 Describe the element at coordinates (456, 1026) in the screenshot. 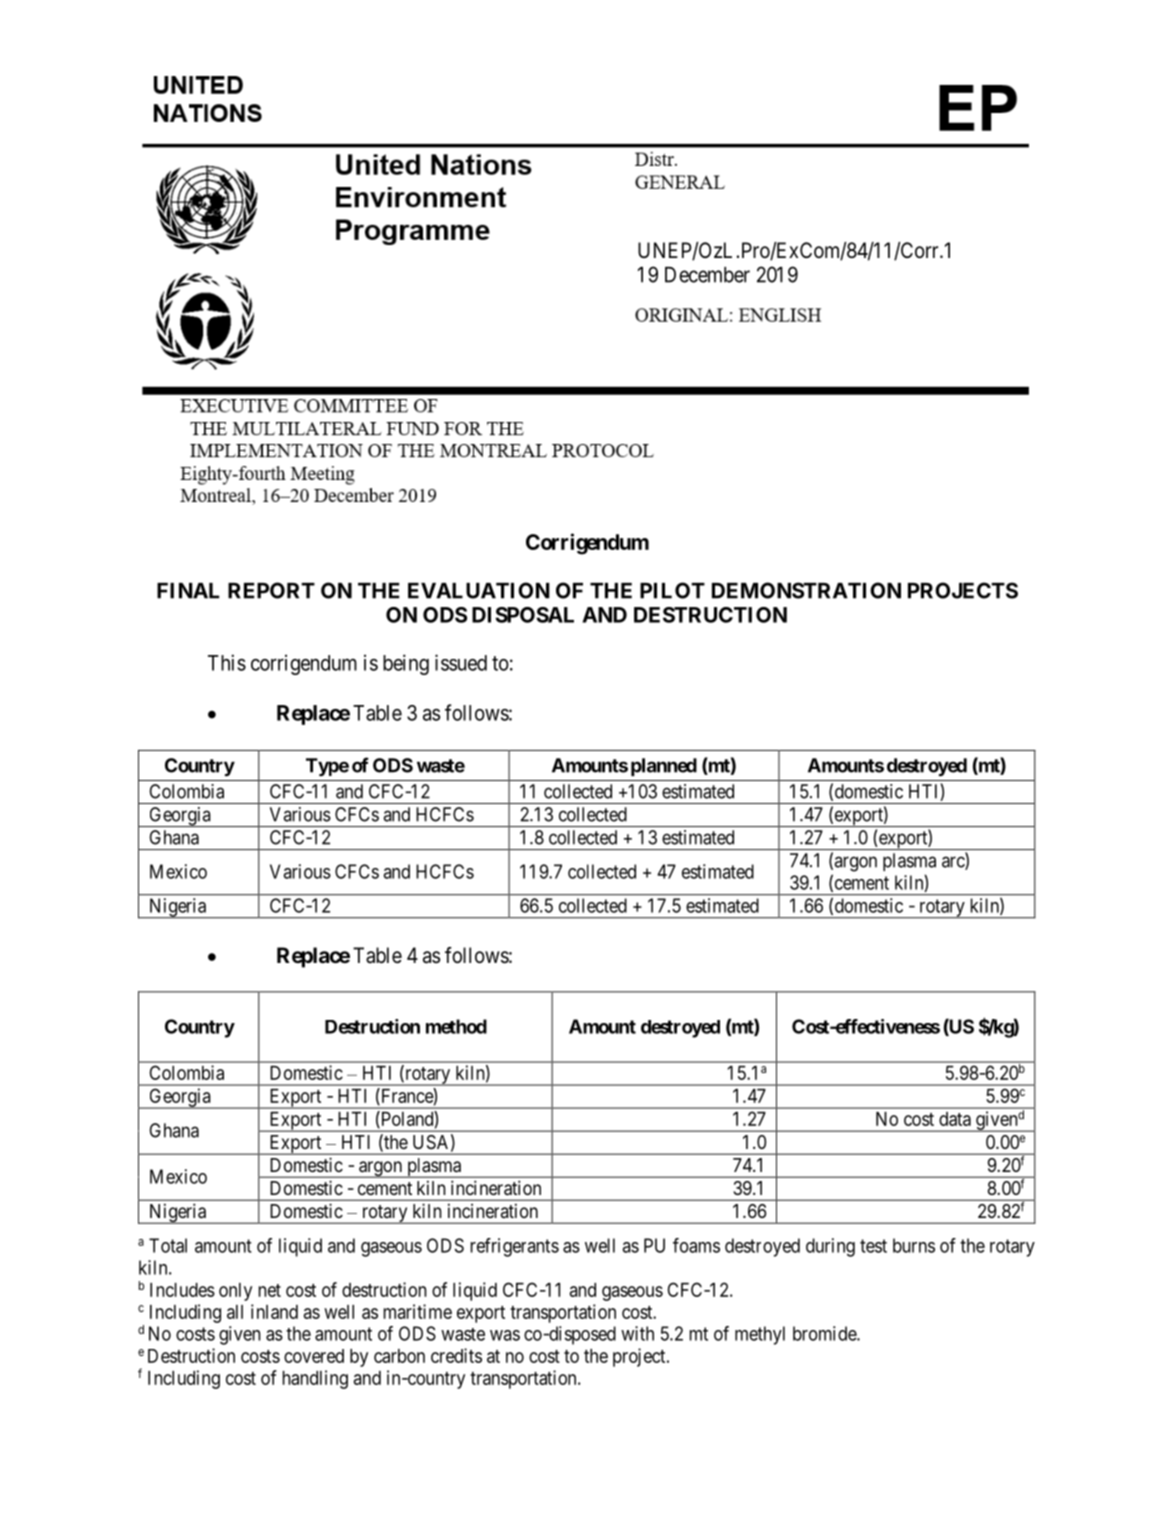

I see `method` at that location.
